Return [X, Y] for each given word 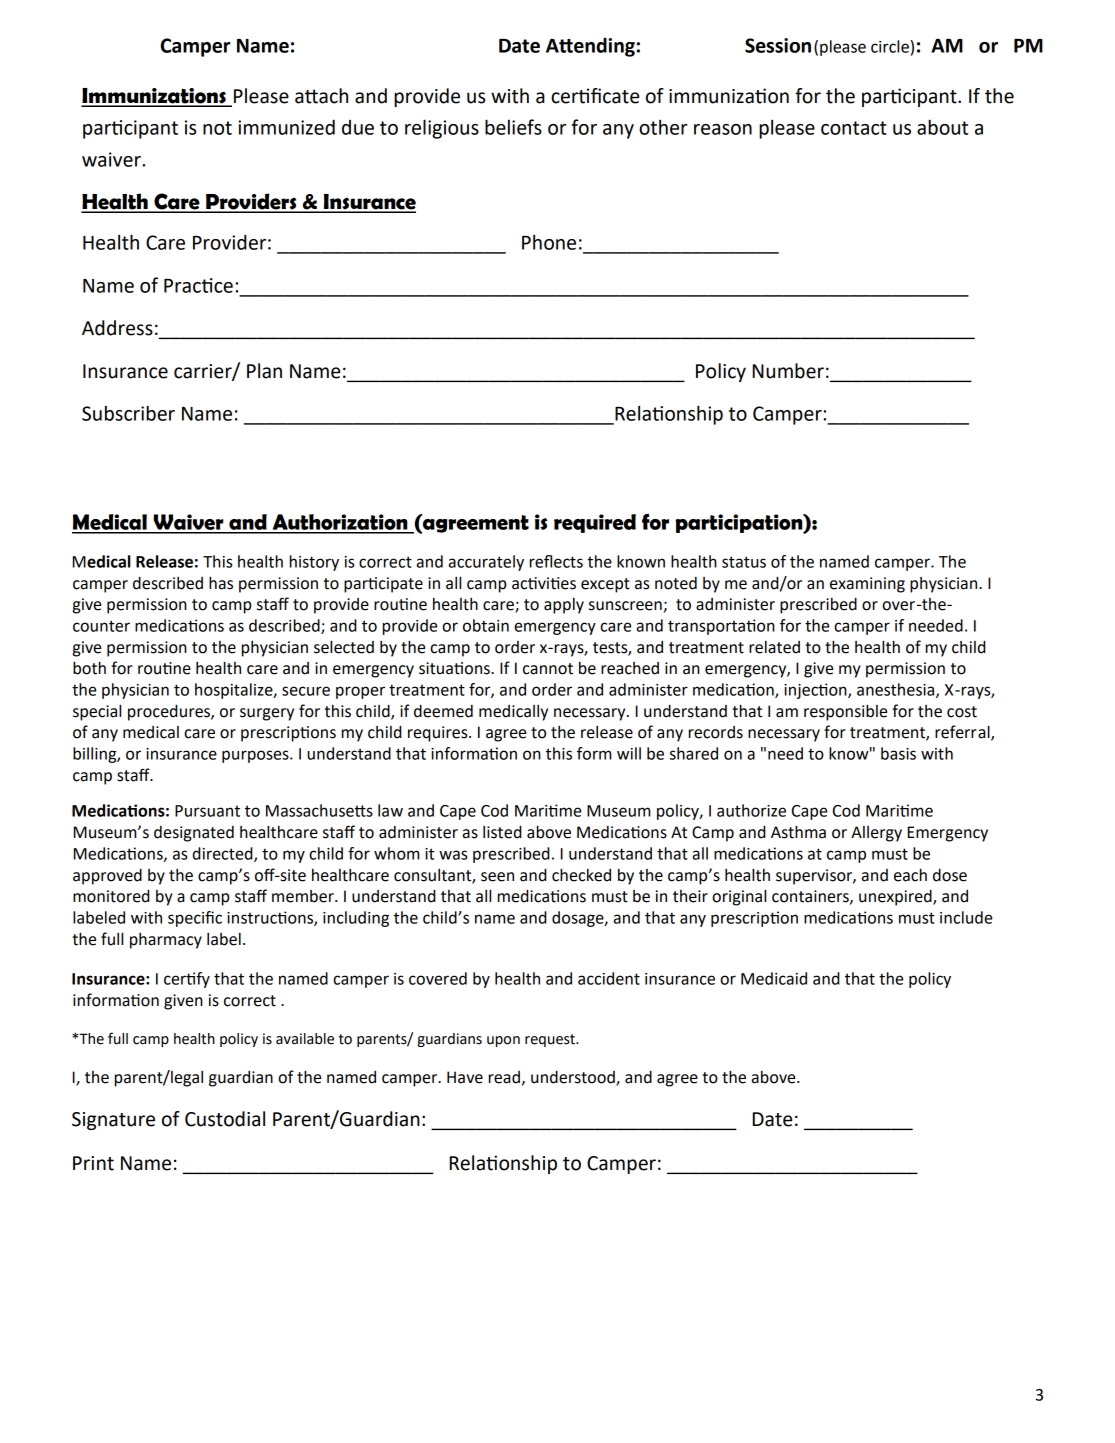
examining [867, 585]
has [221, 583]
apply [564, 606]
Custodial [225, 1119]
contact [854, 128]
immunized [286, 127]
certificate [595, 96]
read [504, 1077]
